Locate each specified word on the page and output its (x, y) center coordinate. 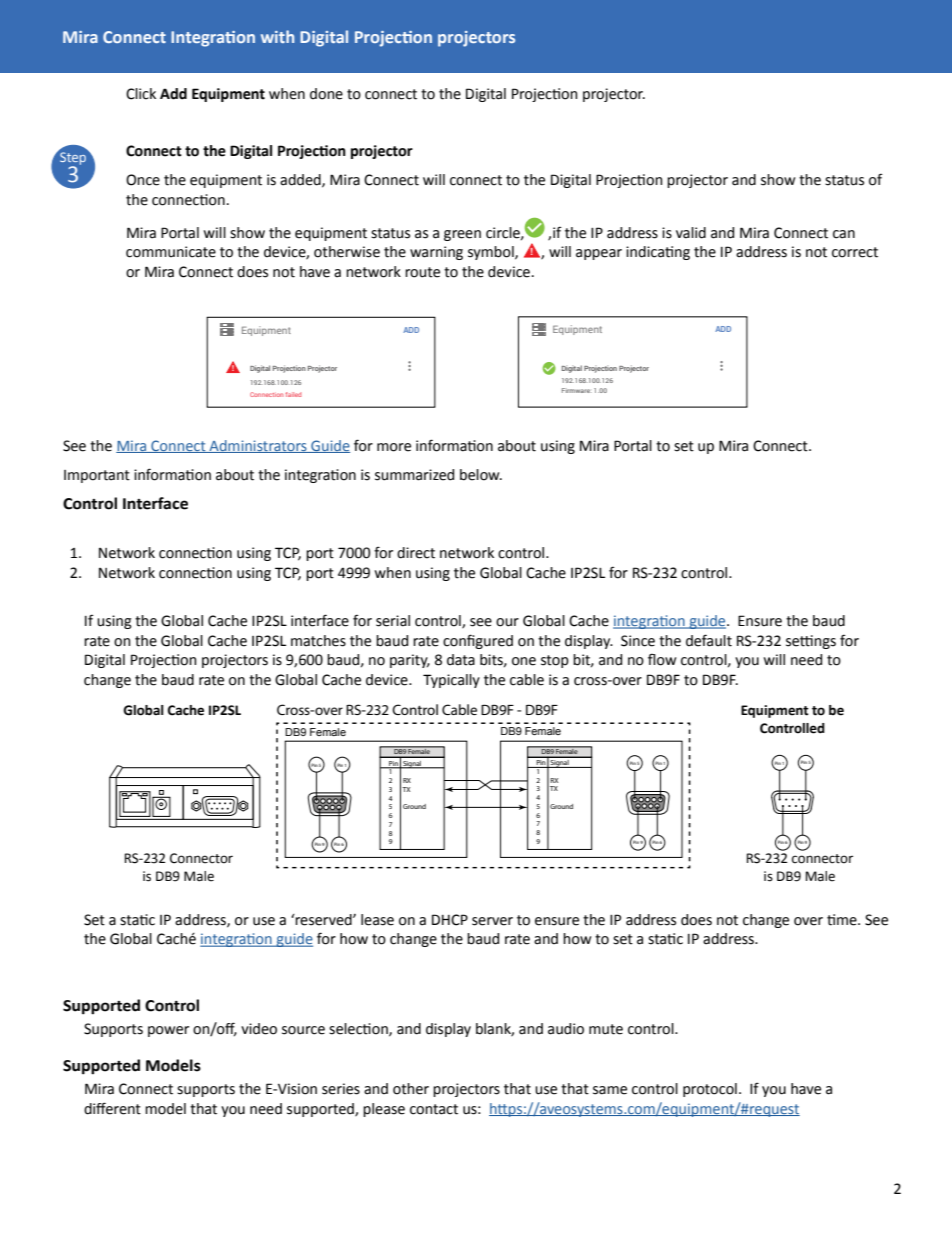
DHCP (450, 920)
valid (691, 233)
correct (855, 252)
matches (318, 641)
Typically (451, 681)
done (326, 94)
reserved (324, 920)
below (481, 475)
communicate (171, 252)
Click (141, 94)
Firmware (577, 390)
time (843, 920)
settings (811, 642)
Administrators (258, 446)
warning (436, 253)
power (168, 1031)
